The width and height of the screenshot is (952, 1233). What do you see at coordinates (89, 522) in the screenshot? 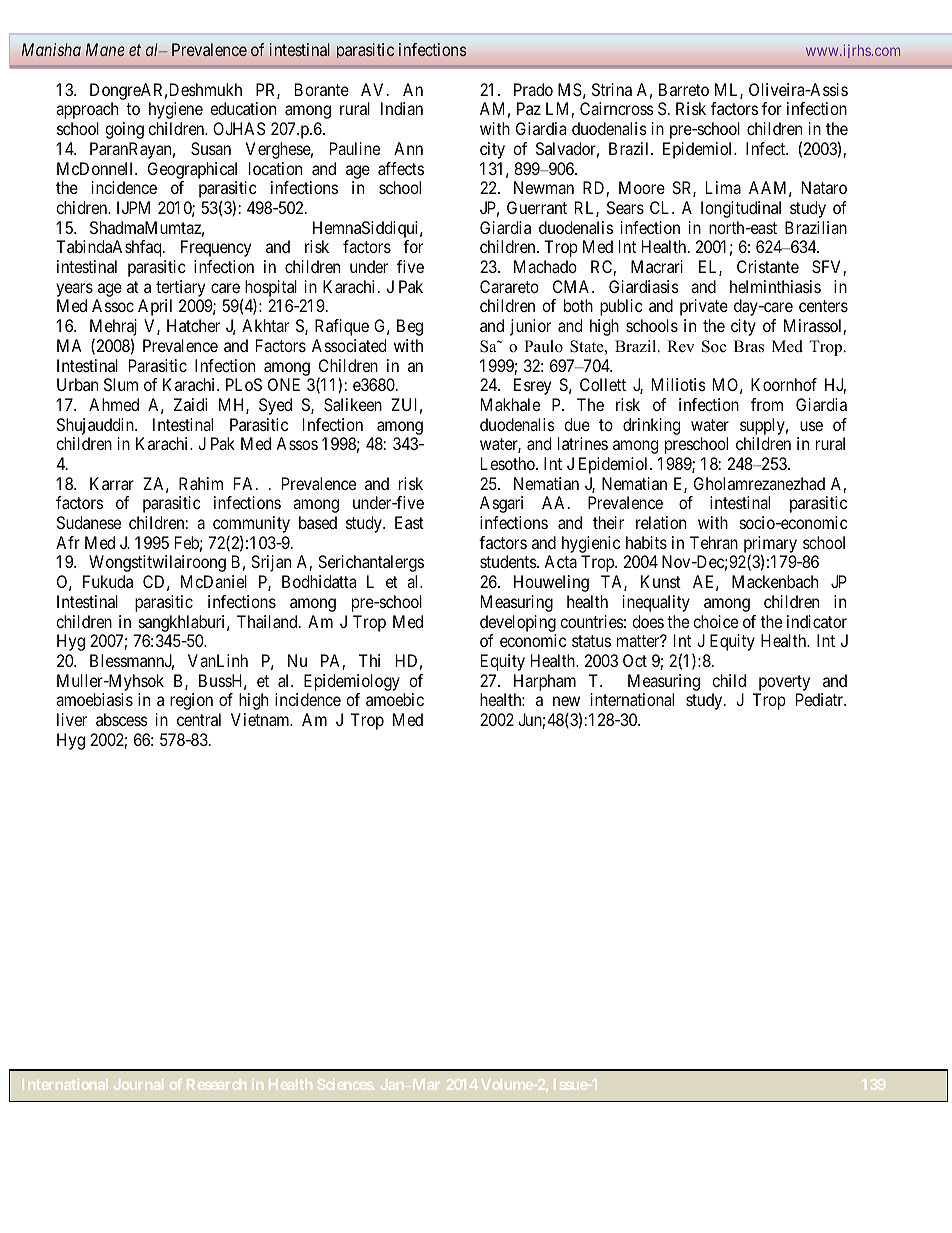
I see `Sudanese` at bounding box center [89, 522].
